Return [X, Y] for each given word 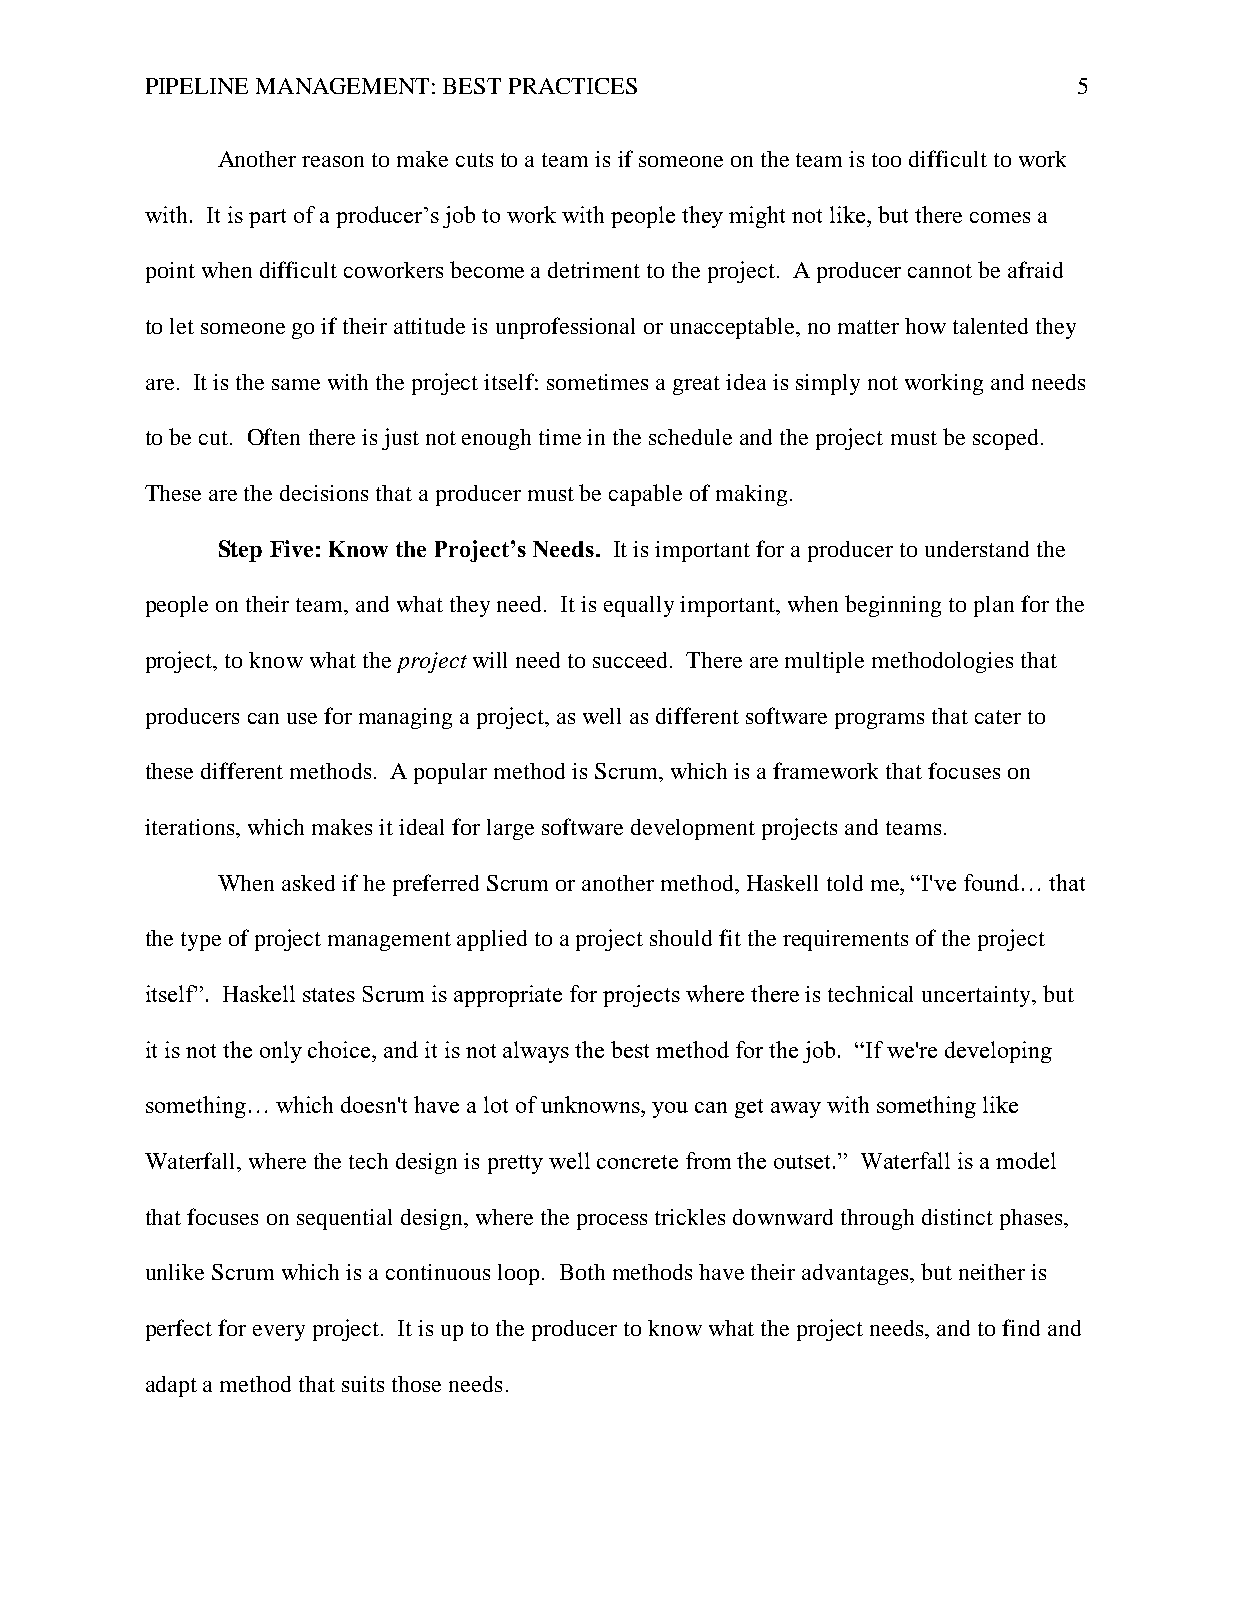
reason [333, 161]
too [886, 160]
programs [879, 721]
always [536, 1052]
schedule [690, 437]
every [279, 1333]
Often [274, 436]
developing [998, 1052]
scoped [1005, 439]
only [281, 1052]
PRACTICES [573, 86]
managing [405, 718]
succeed [632, 660]
